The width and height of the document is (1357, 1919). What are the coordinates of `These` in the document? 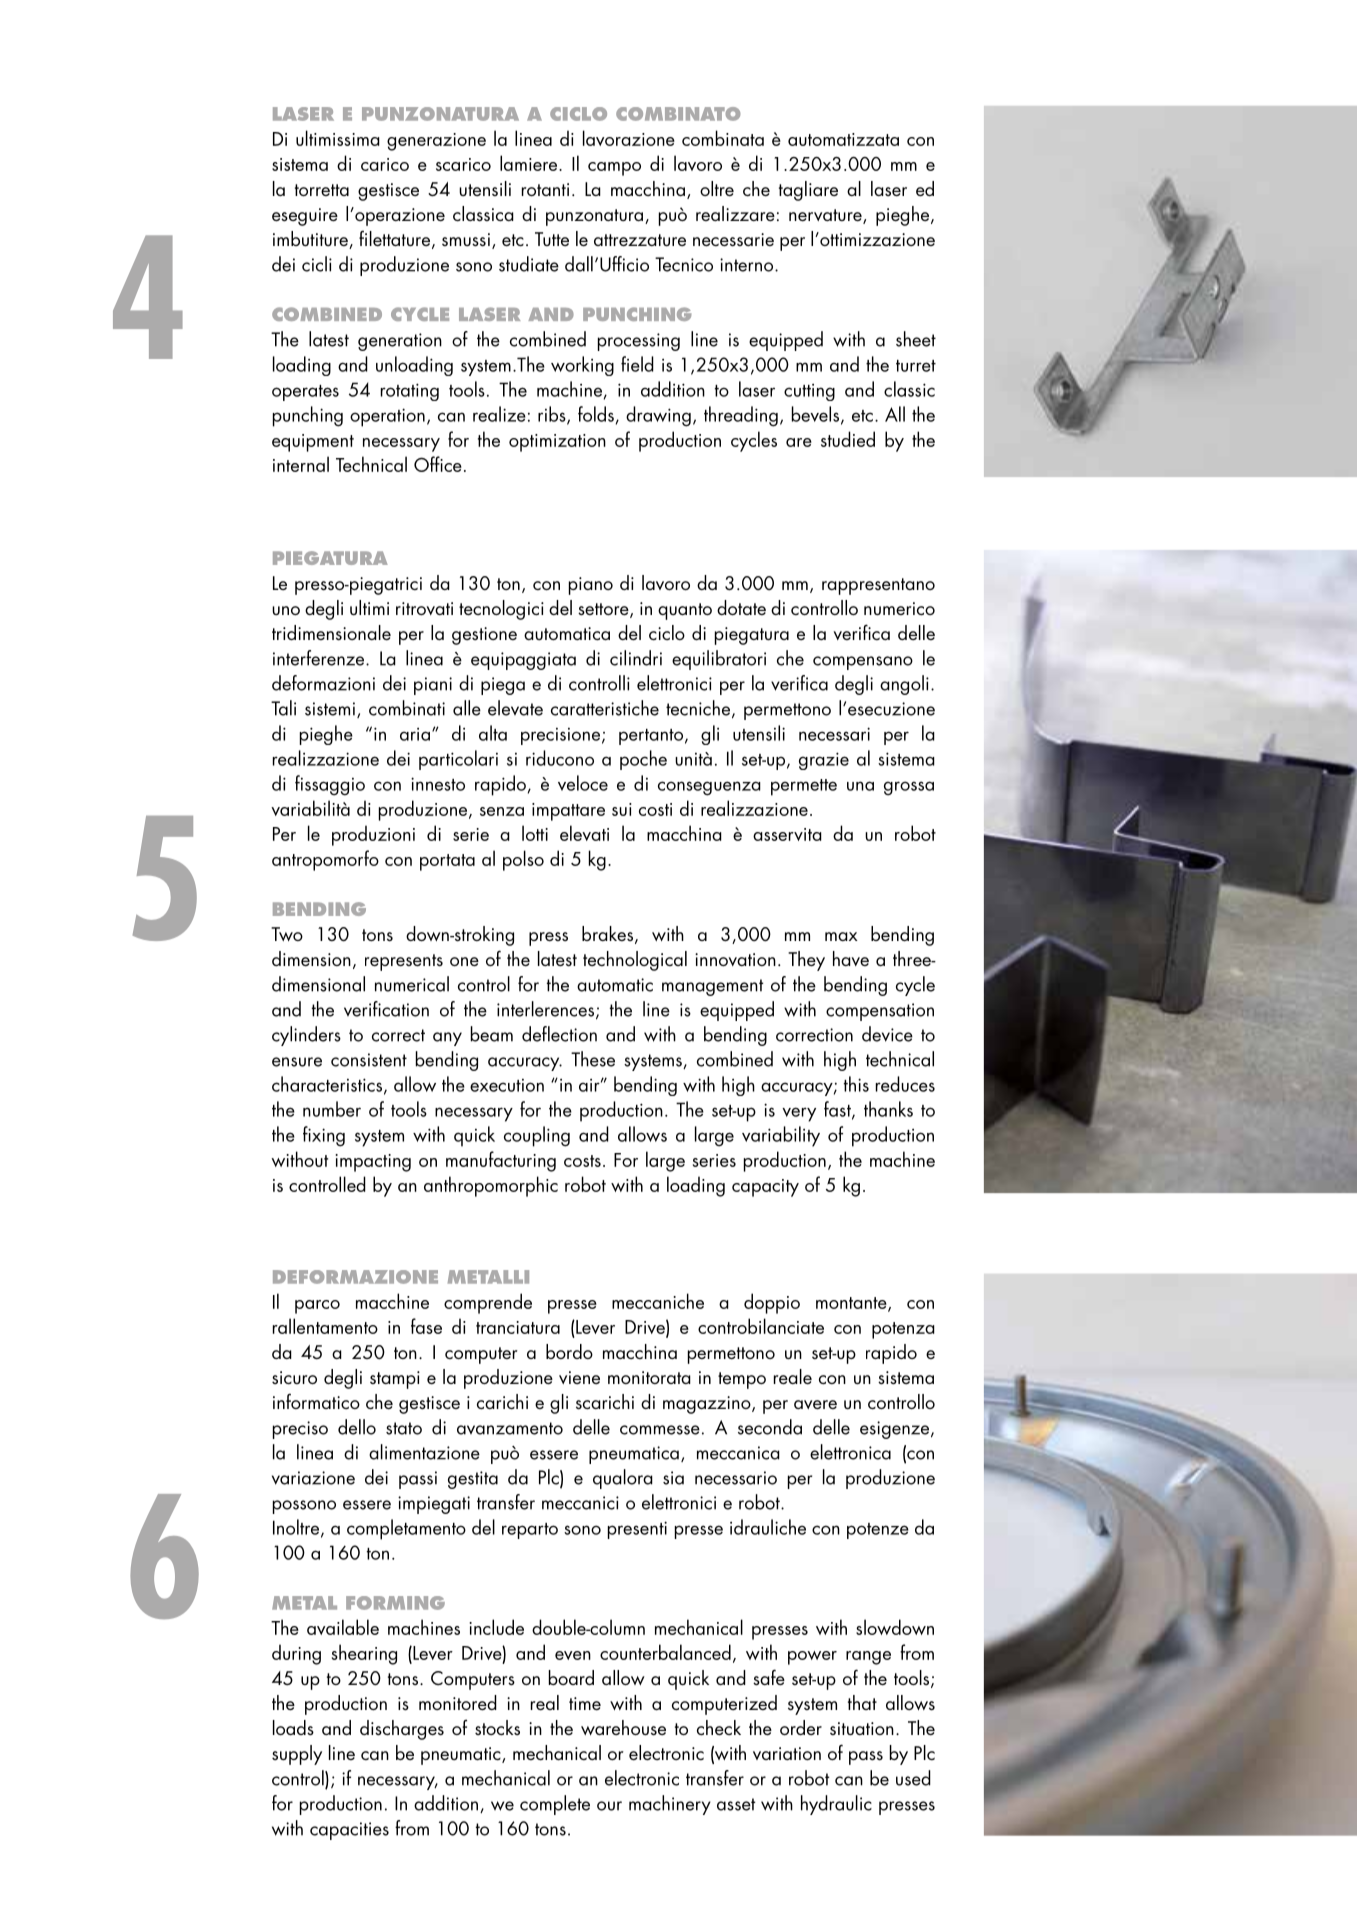 It's located at (593, 1059).
